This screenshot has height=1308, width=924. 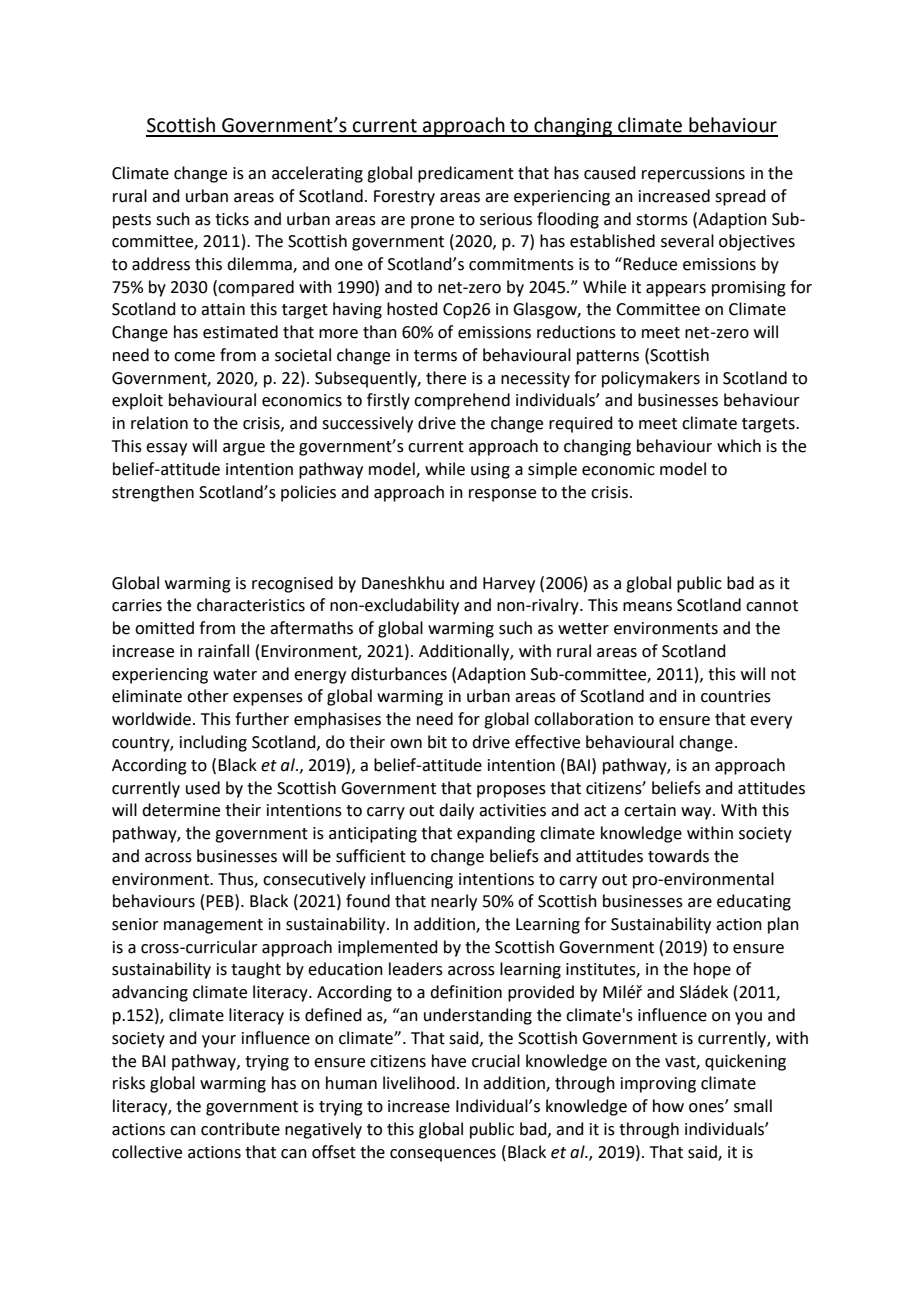 I want to click on there, so click(x=446, y=378).
